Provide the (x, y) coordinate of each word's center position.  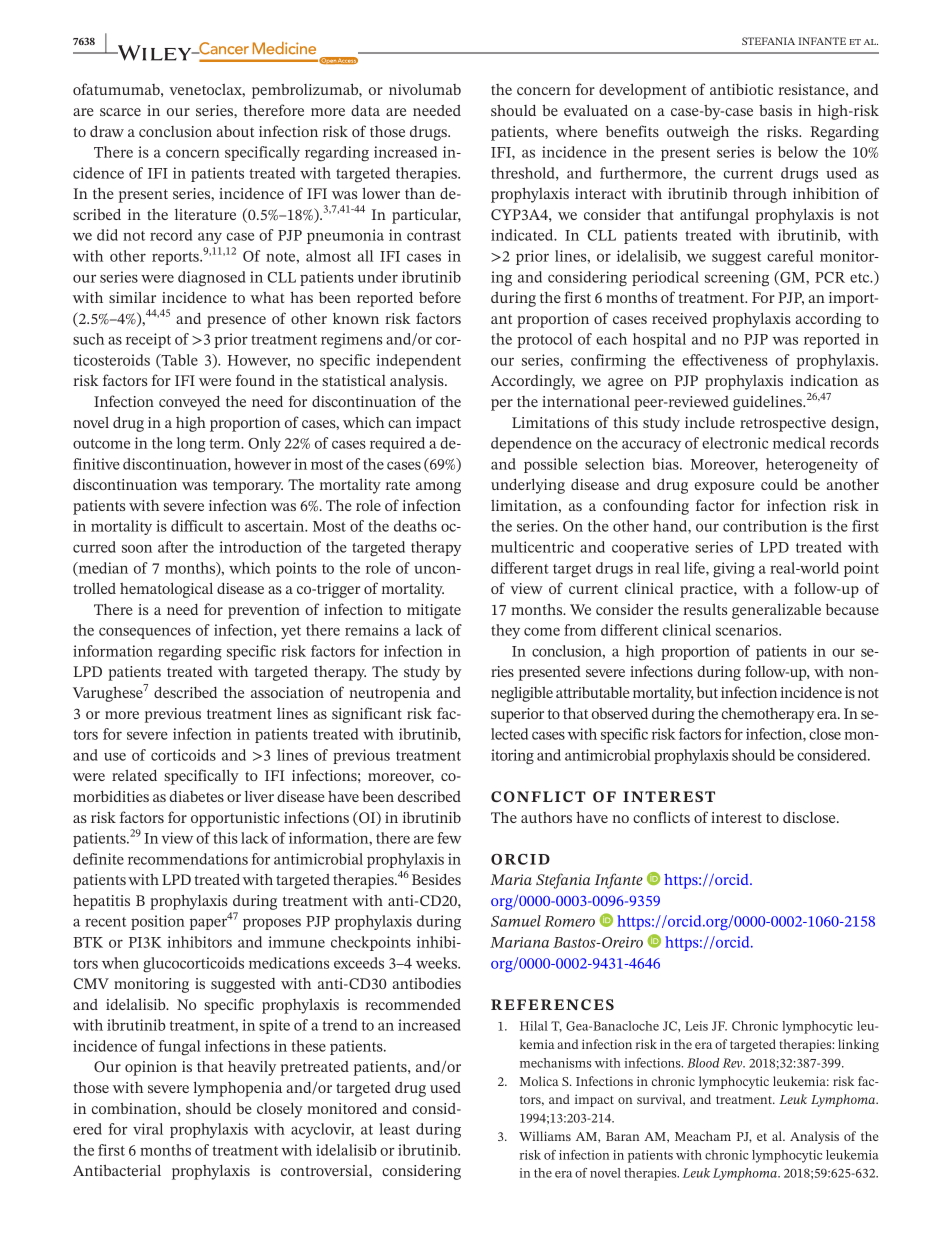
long (191, 445)
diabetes (197, 796)
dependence (531, 444)
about (235, 131)
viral (148, 1129)
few (449, 838)
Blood (703, 1063)
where (577, 131)
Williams (545, 1136)
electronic (735, 443)
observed (620, 713)
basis (775, 110)
